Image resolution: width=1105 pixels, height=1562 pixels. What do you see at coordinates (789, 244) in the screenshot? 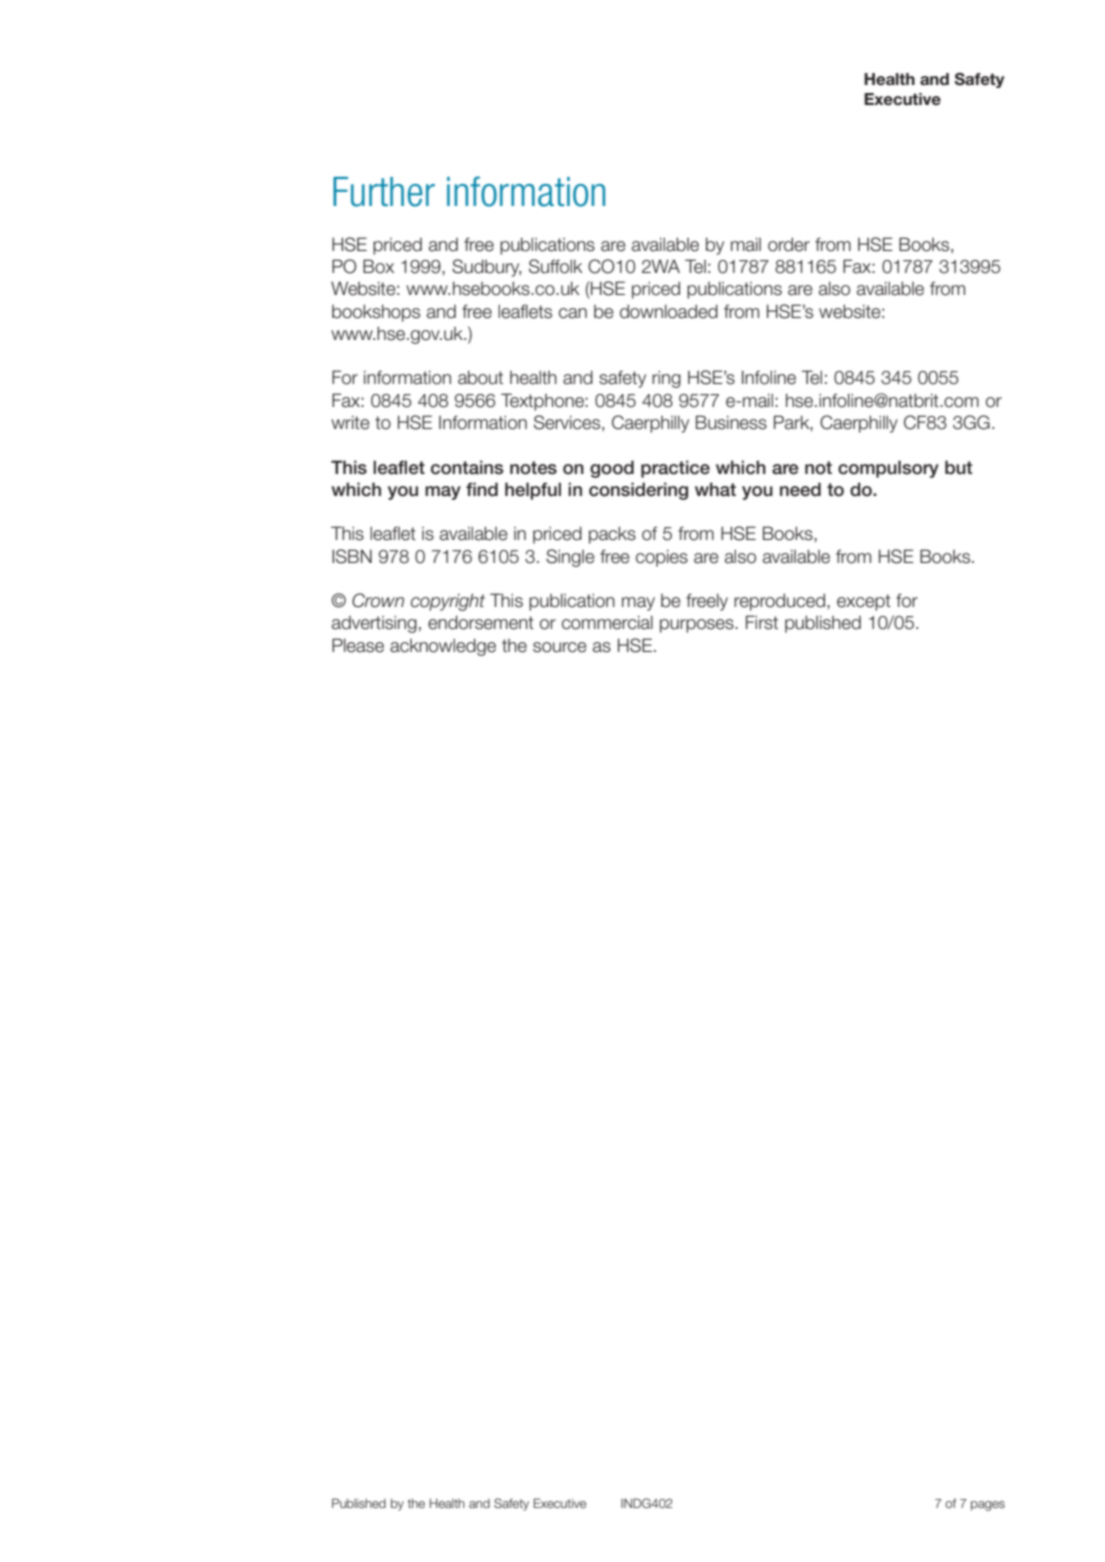
I see `order` at bounding box center [789, 244].
